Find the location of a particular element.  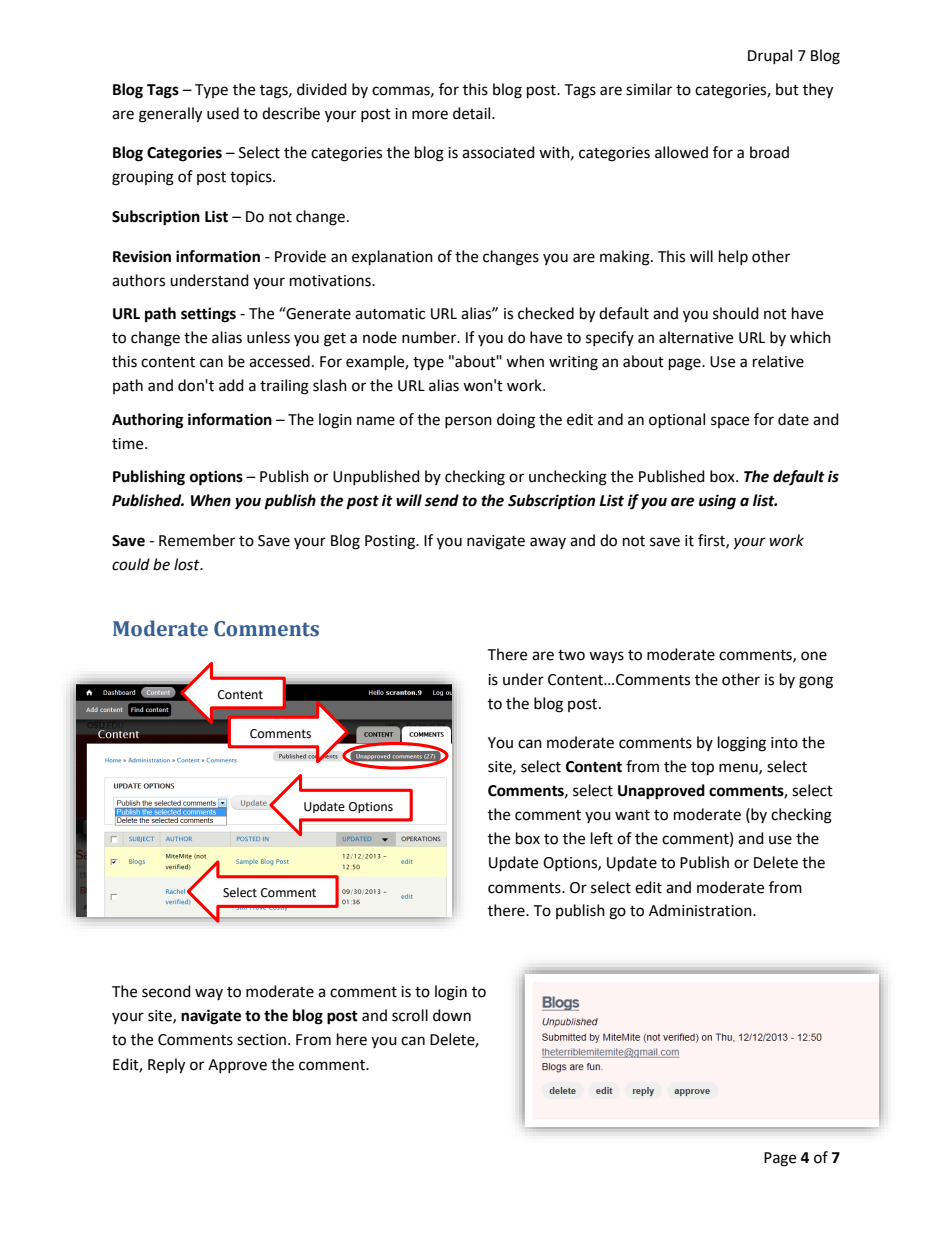

Administration is located at coordinates (701, 910).
